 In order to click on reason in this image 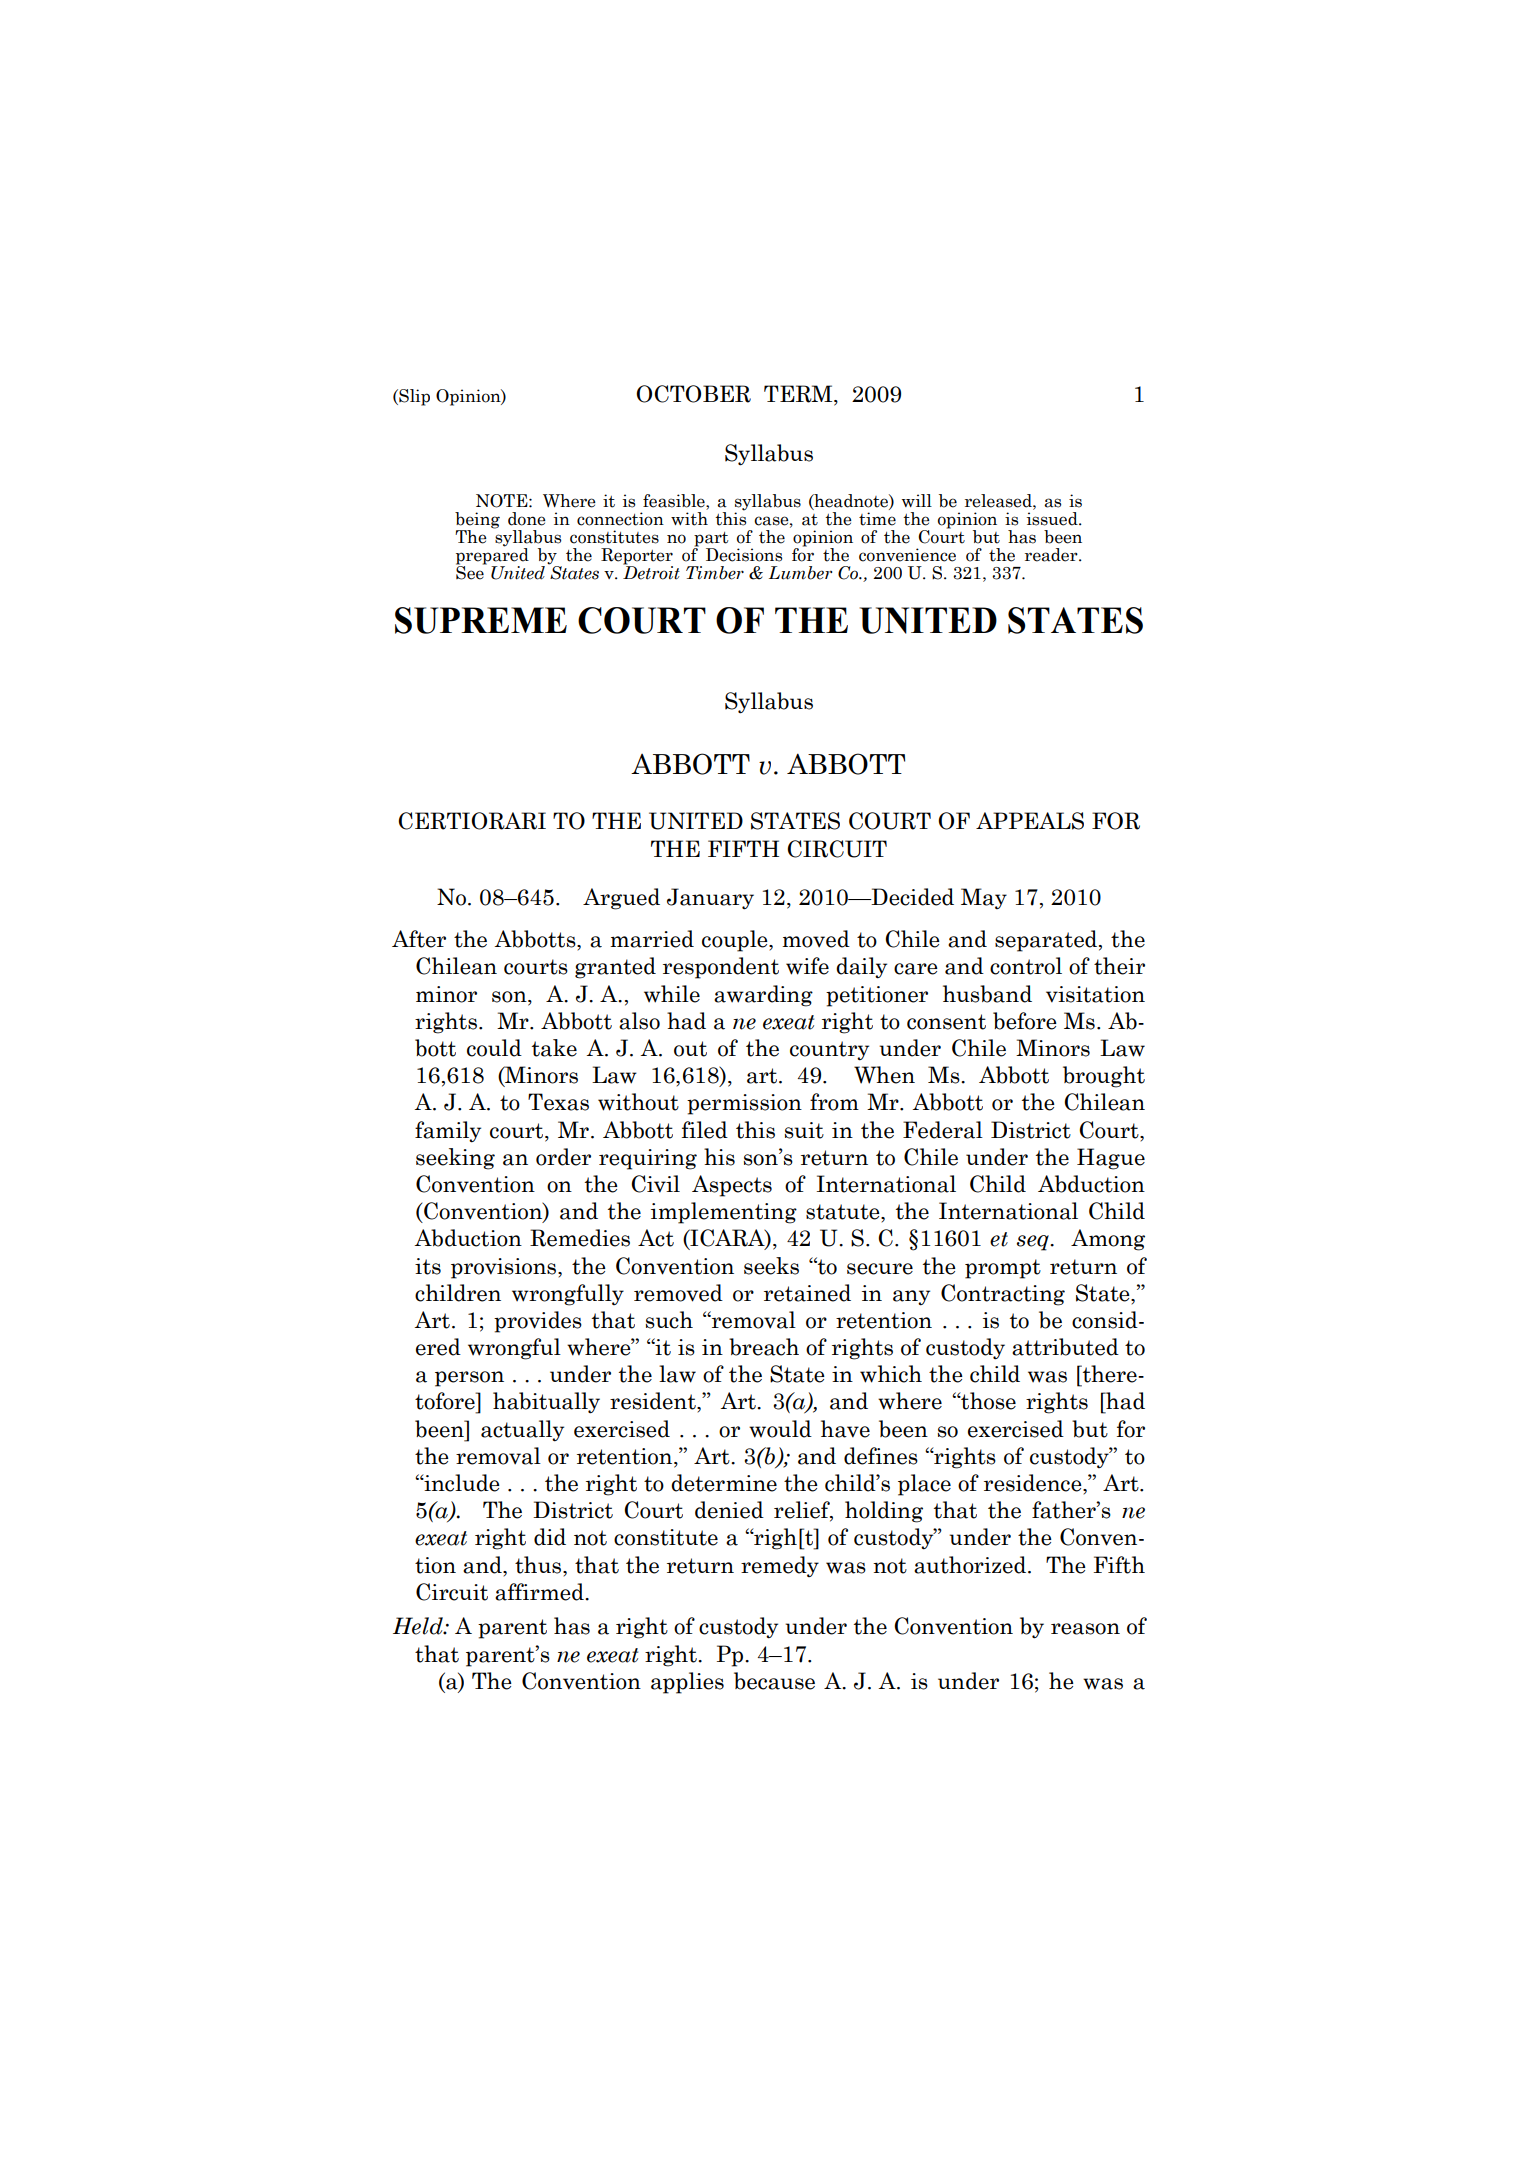, I will do `click(1085, 1629)`.
